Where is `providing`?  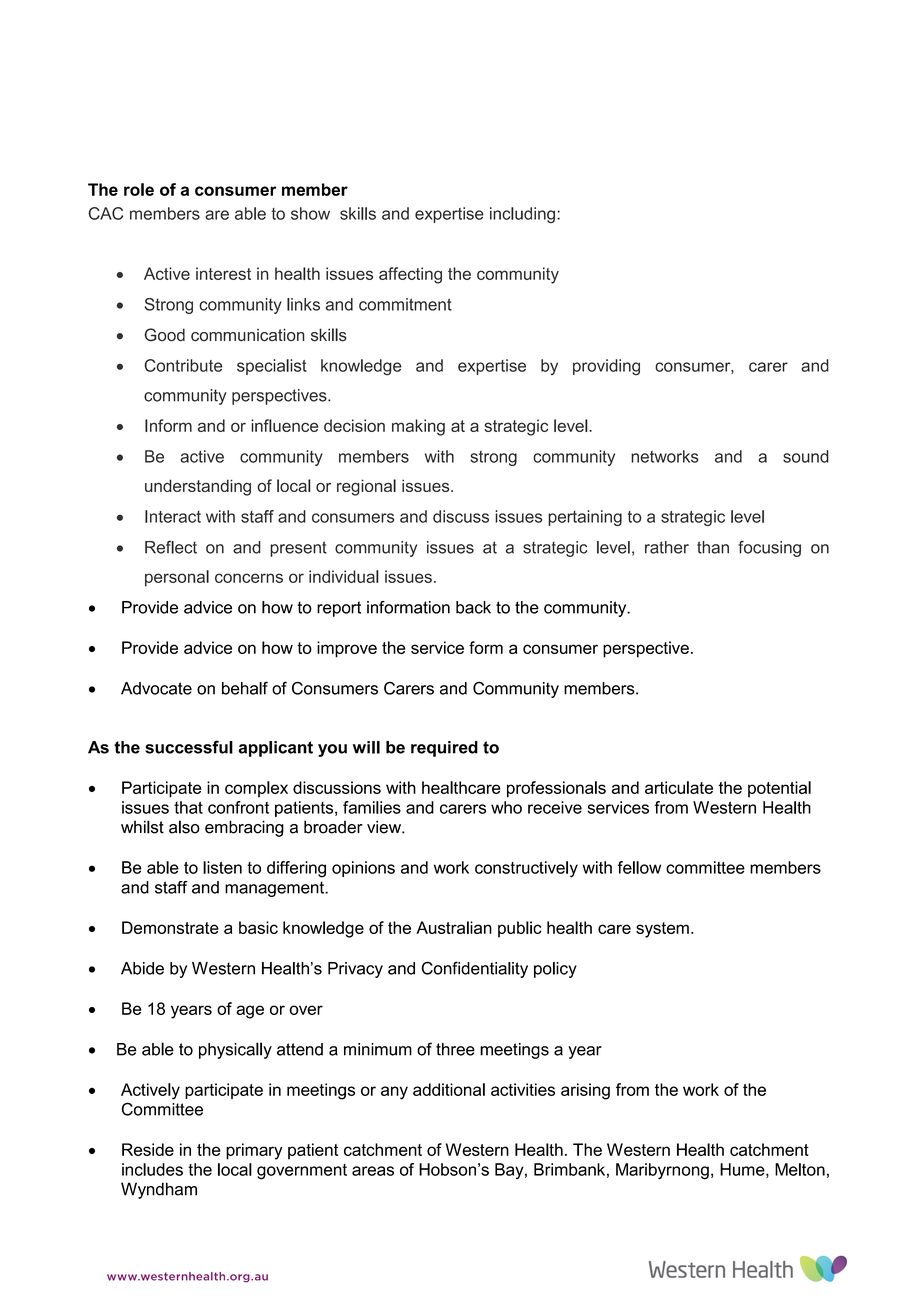
providing is located at coordinates (606, 367).
